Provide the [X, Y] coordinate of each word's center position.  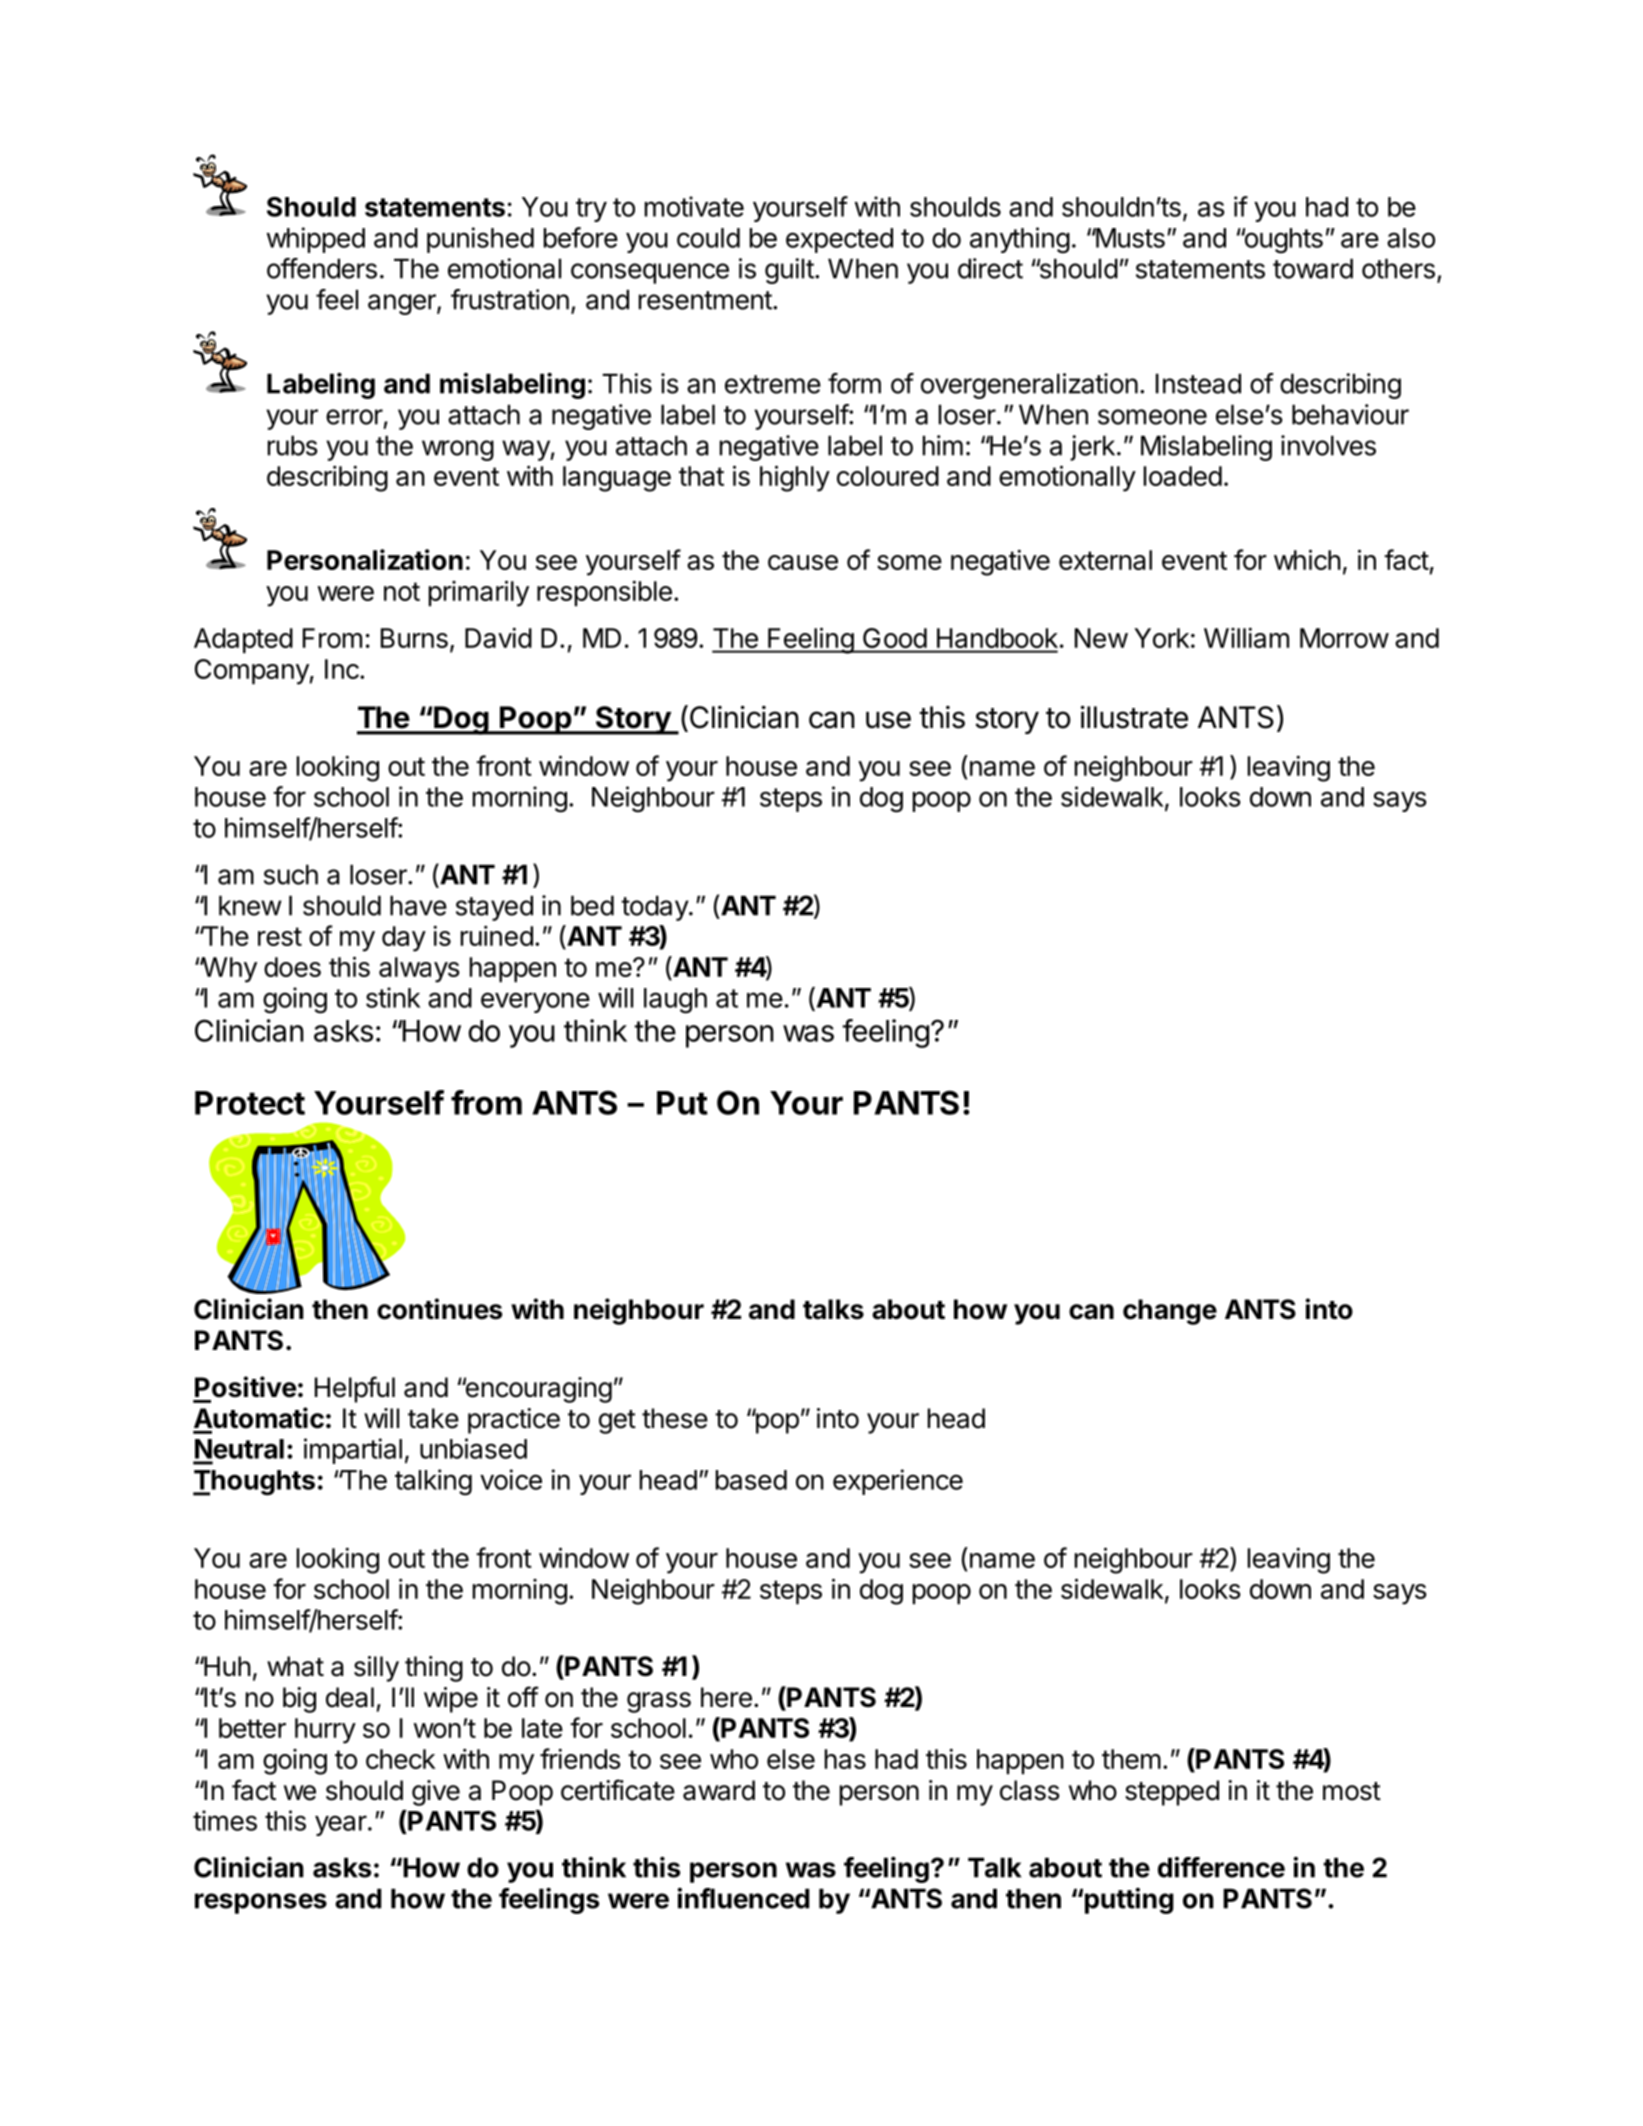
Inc [343, 669]
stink [393, 997]
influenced [743, 1898]
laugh [675, 1001]
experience [898, 1482]
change [1170, 1312]
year [341, 1825]
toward [1313, 268]
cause [803, 562]
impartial [353, 1451]
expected [839, 240]
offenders [322, 268]
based [751, 1480]
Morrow [1344, 638]
